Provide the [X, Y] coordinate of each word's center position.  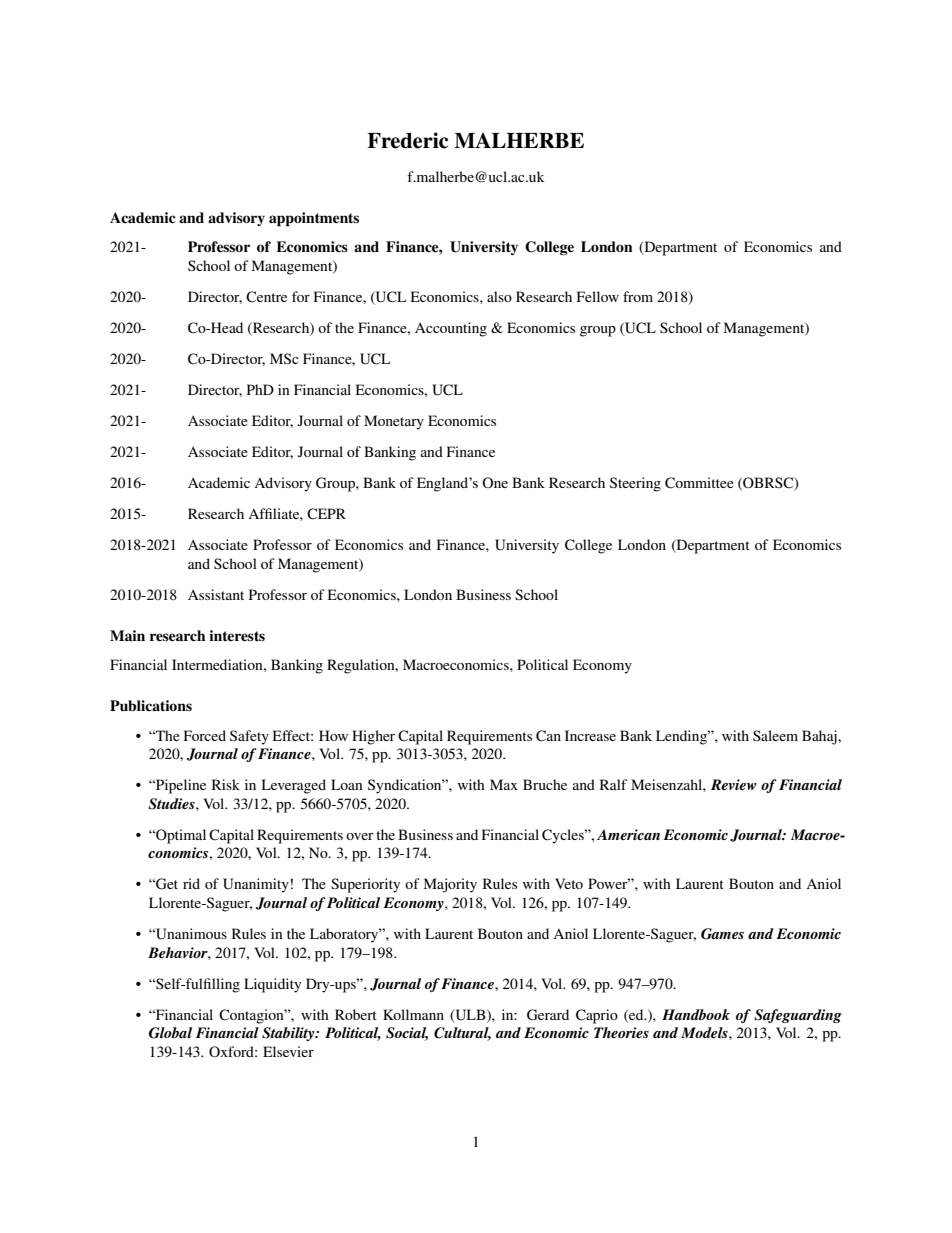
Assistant [216, 594]
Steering [635, 484]
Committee [699, 483]
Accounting [451, 329]
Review [734, 784]
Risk [226, 784]
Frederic [407, 140]
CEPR [326, 514]
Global [170, 1033]
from [638, 296]
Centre [266, 297]
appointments [314, 219]
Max [504, 784]
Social [407, 1034]
